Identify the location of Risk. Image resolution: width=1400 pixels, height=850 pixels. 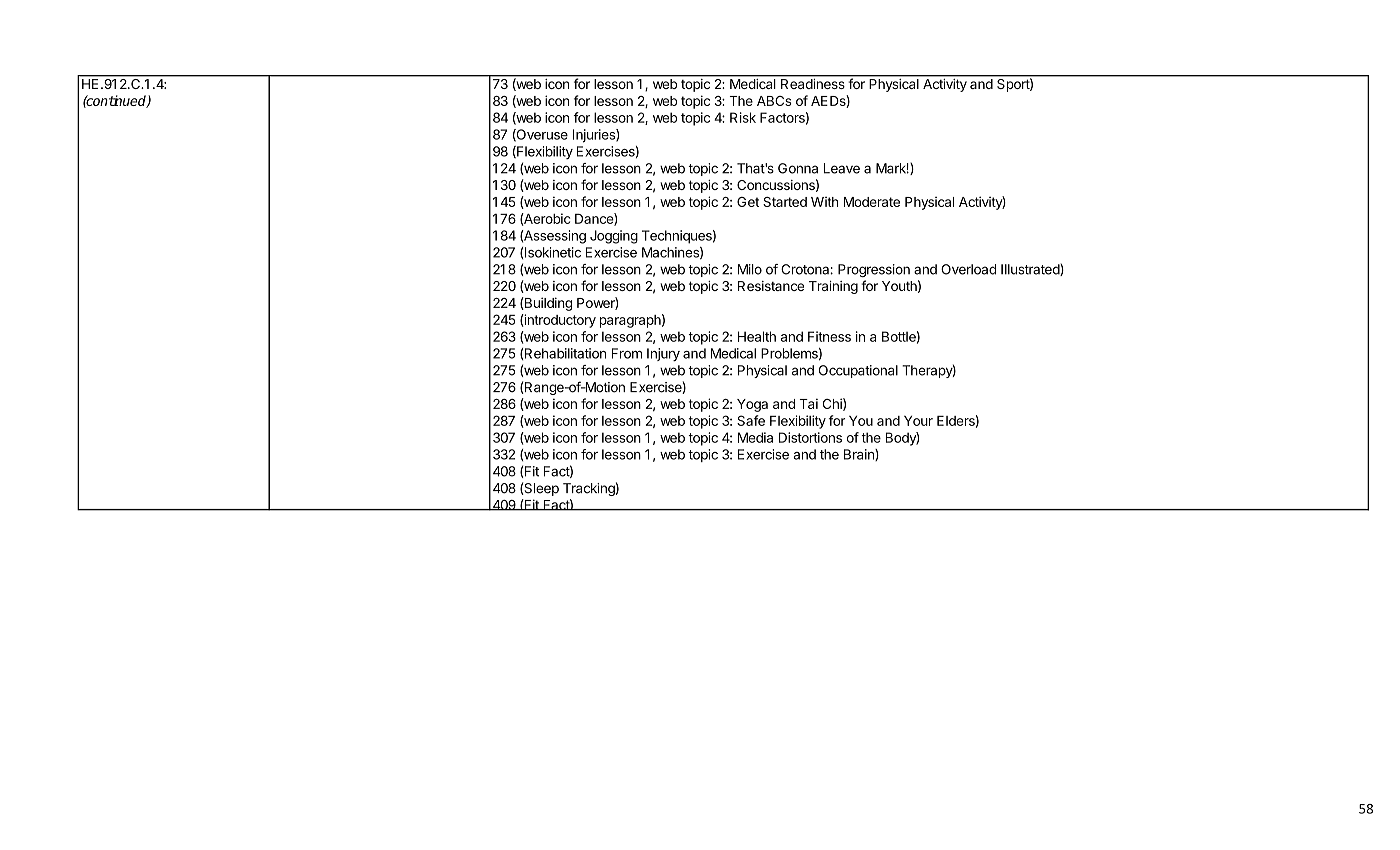
(743, 117).
